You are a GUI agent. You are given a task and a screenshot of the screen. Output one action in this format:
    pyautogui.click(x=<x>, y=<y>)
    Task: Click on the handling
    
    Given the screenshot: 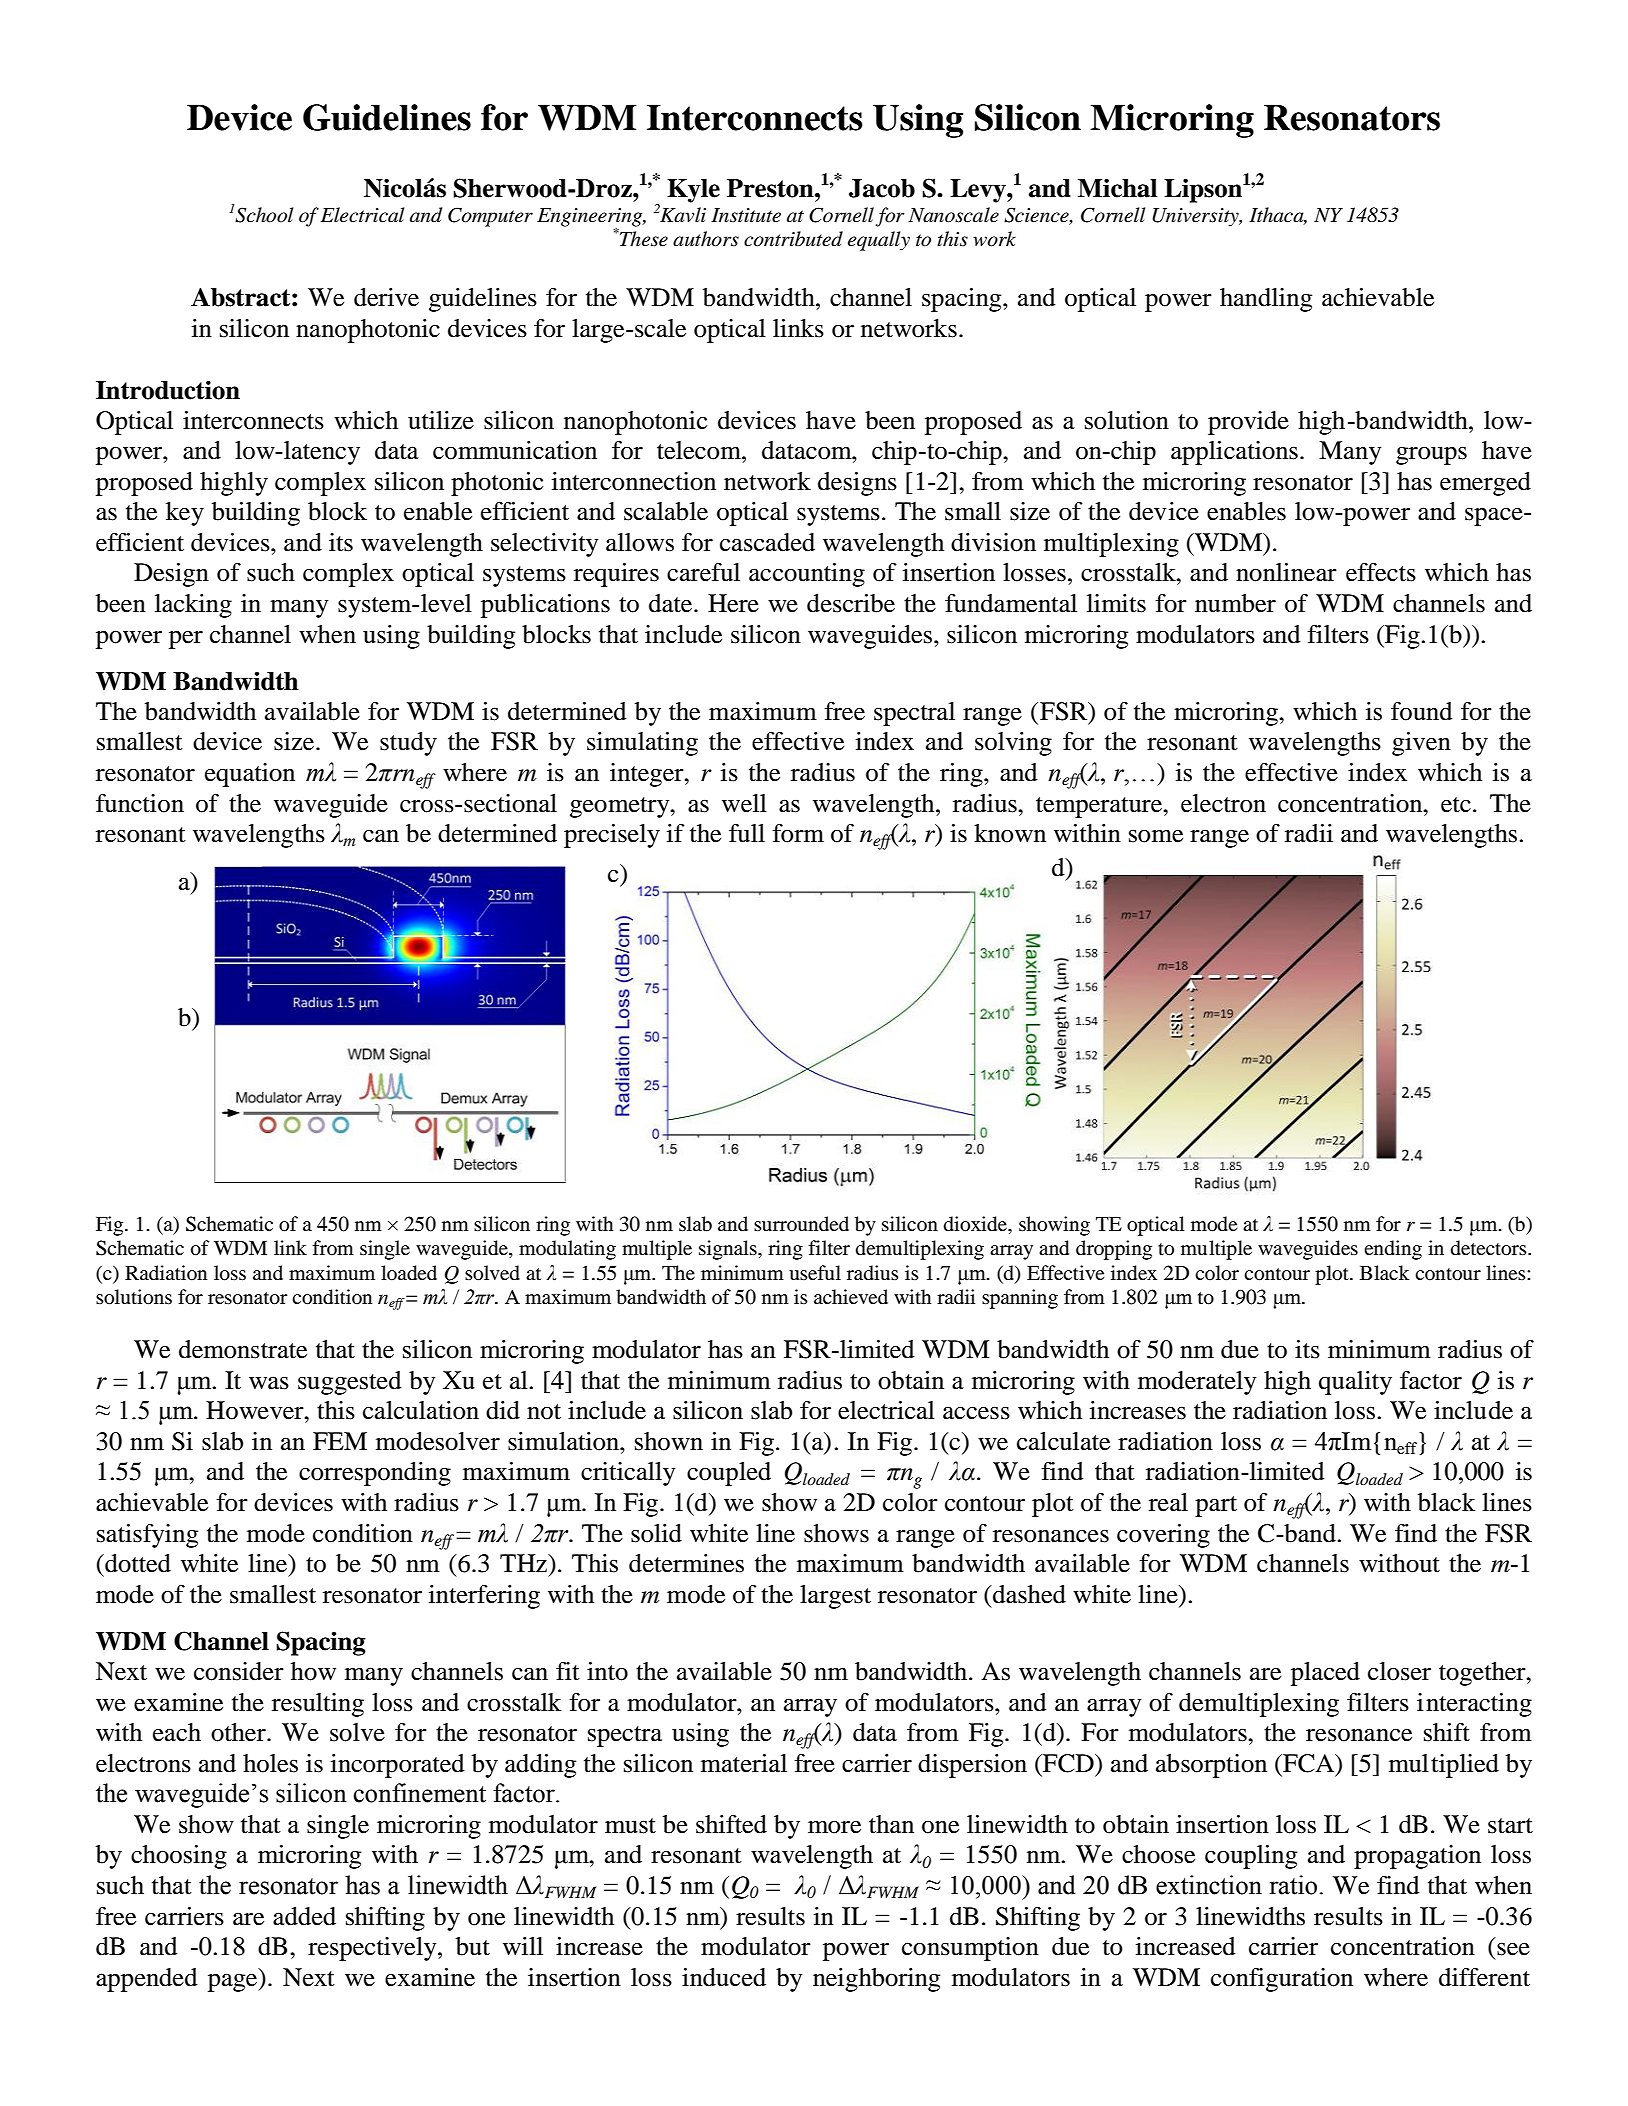 What is the action you would take?
    pyautogui.click(x=1266, y=300)
